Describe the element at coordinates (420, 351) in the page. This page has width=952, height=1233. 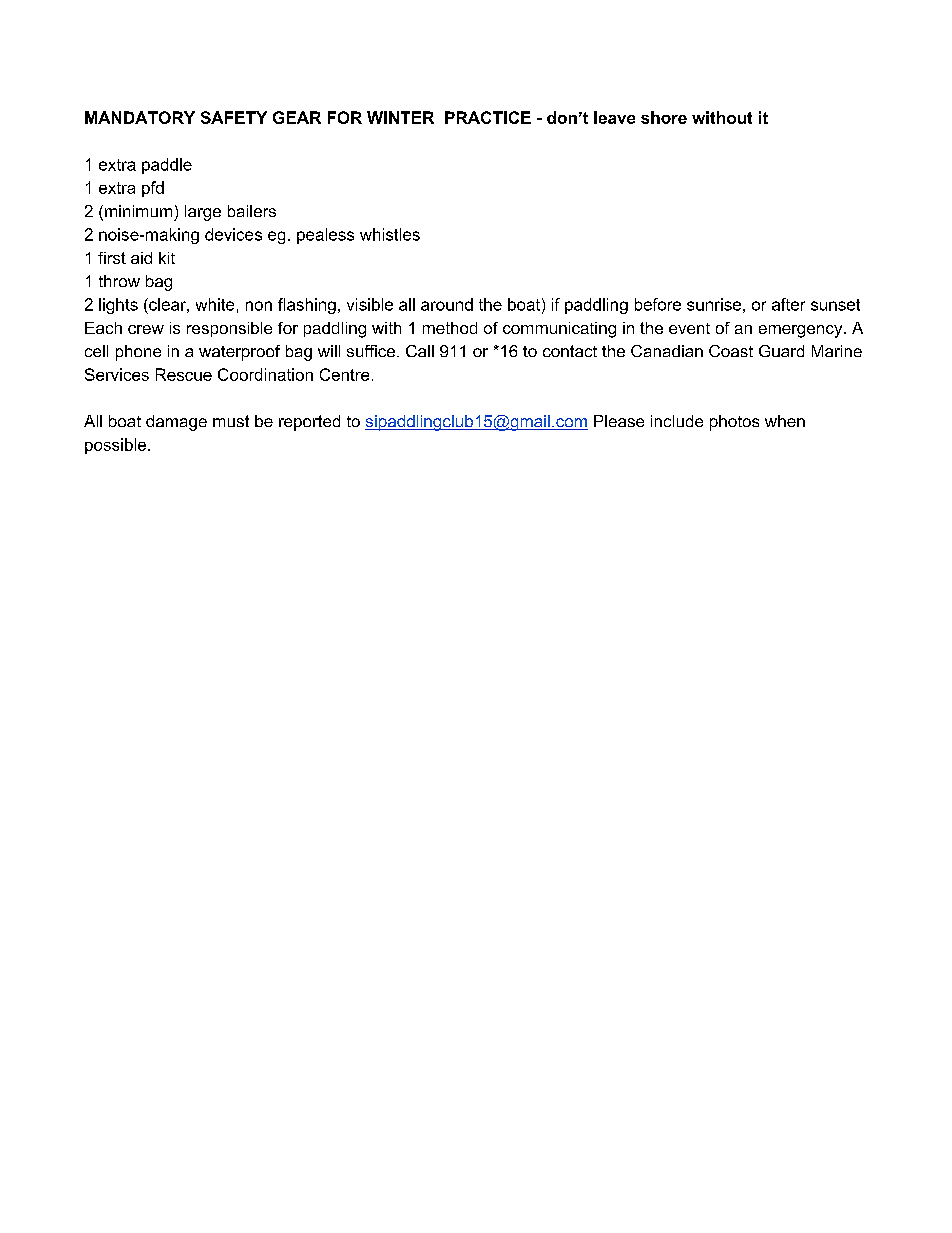
I see `Call` at that location.
